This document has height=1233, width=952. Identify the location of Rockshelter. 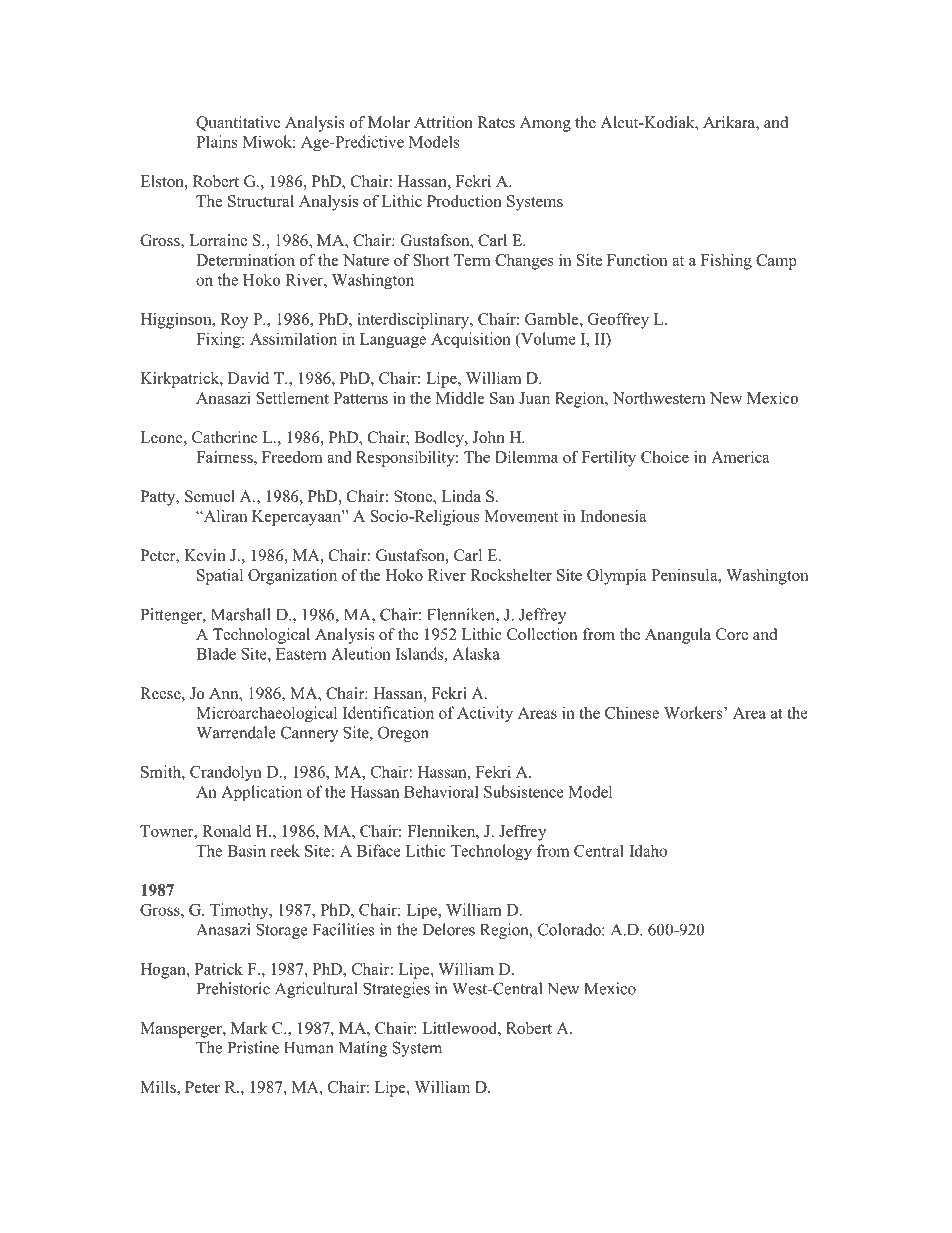
(511, 575).
